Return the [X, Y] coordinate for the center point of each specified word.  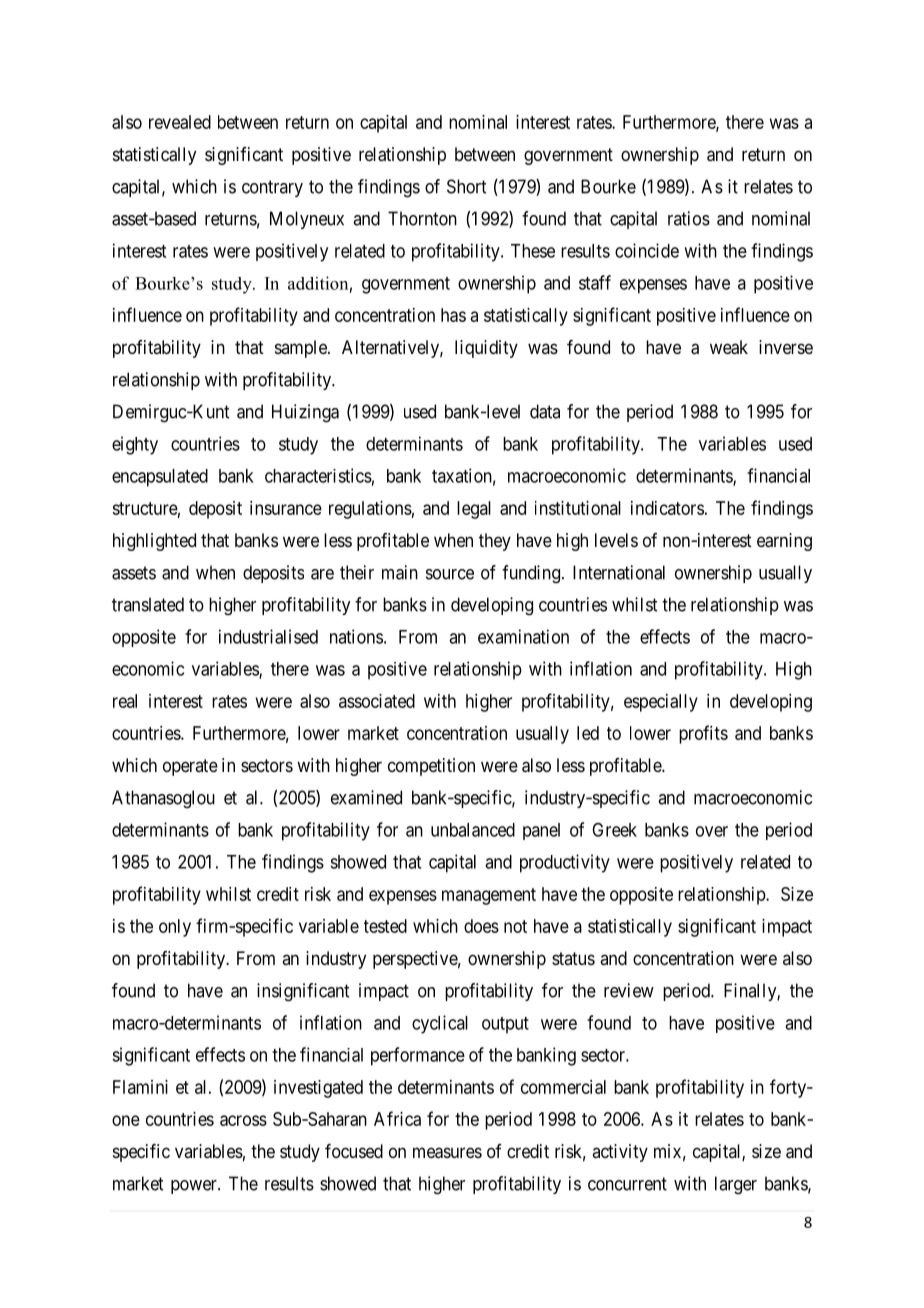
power [195, 1187]
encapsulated [160, 478]
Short [466, 186]
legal [474, 510]
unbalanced [473, 830]
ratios [689, 218]
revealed [180, 122]
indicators [667, 508]
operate [190, 767]
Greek [614, 830]
